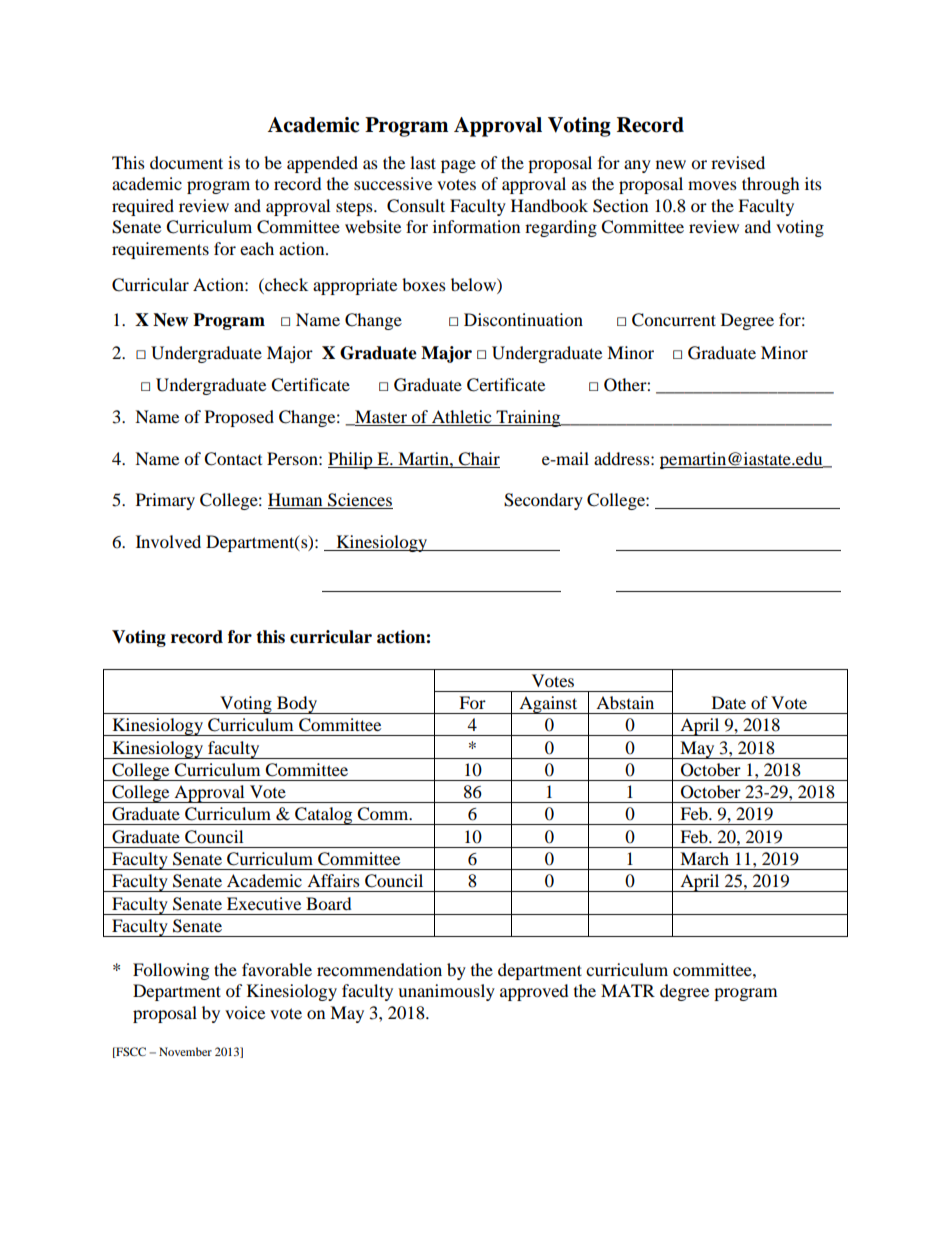 The height and width of the document is (1233, 952). Describe the element at coordinates (712, 185) in the document. I see `moves` at that location.
